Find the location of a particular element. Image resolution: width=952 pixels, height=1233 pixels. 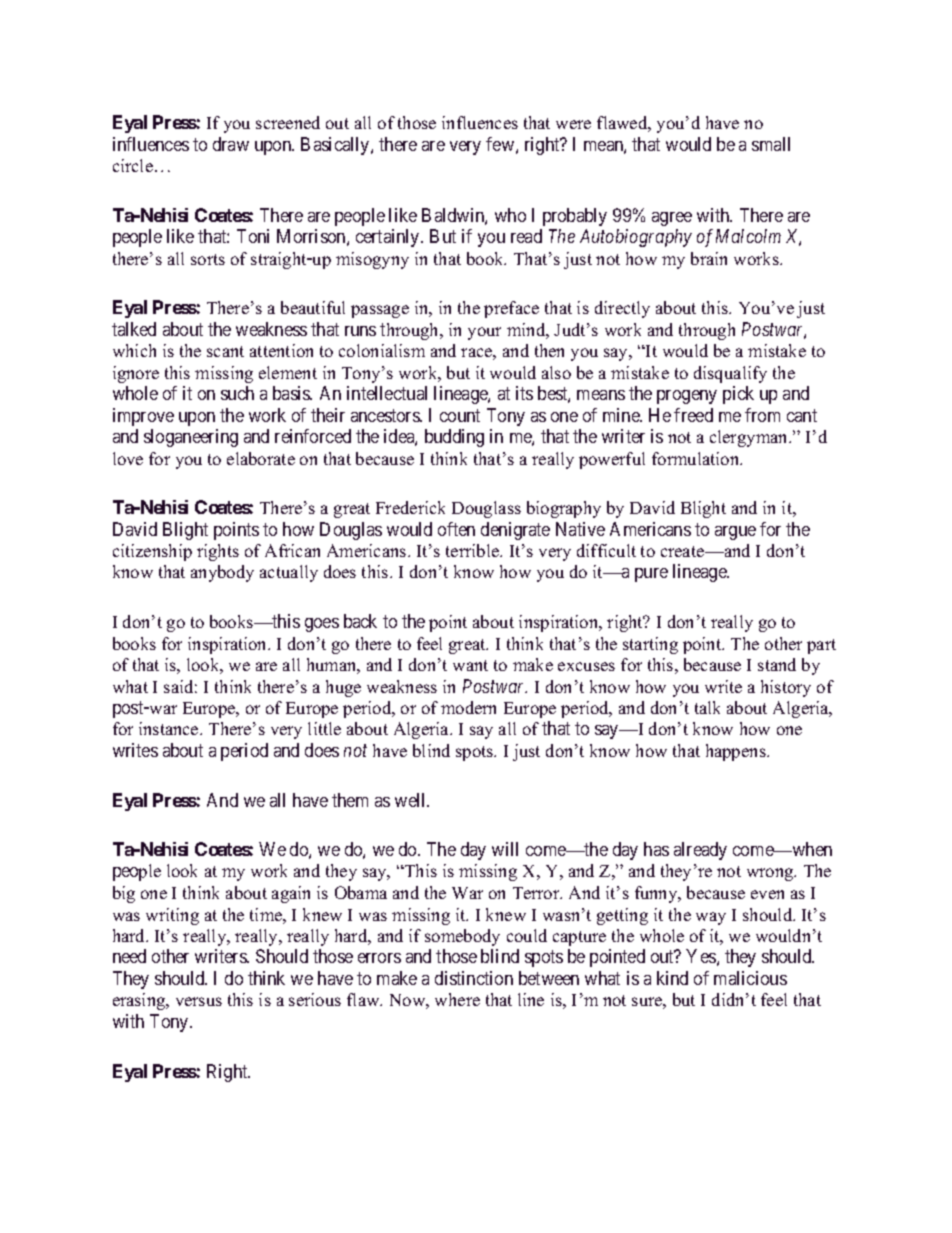

history is located at coordinates (786, 688).
